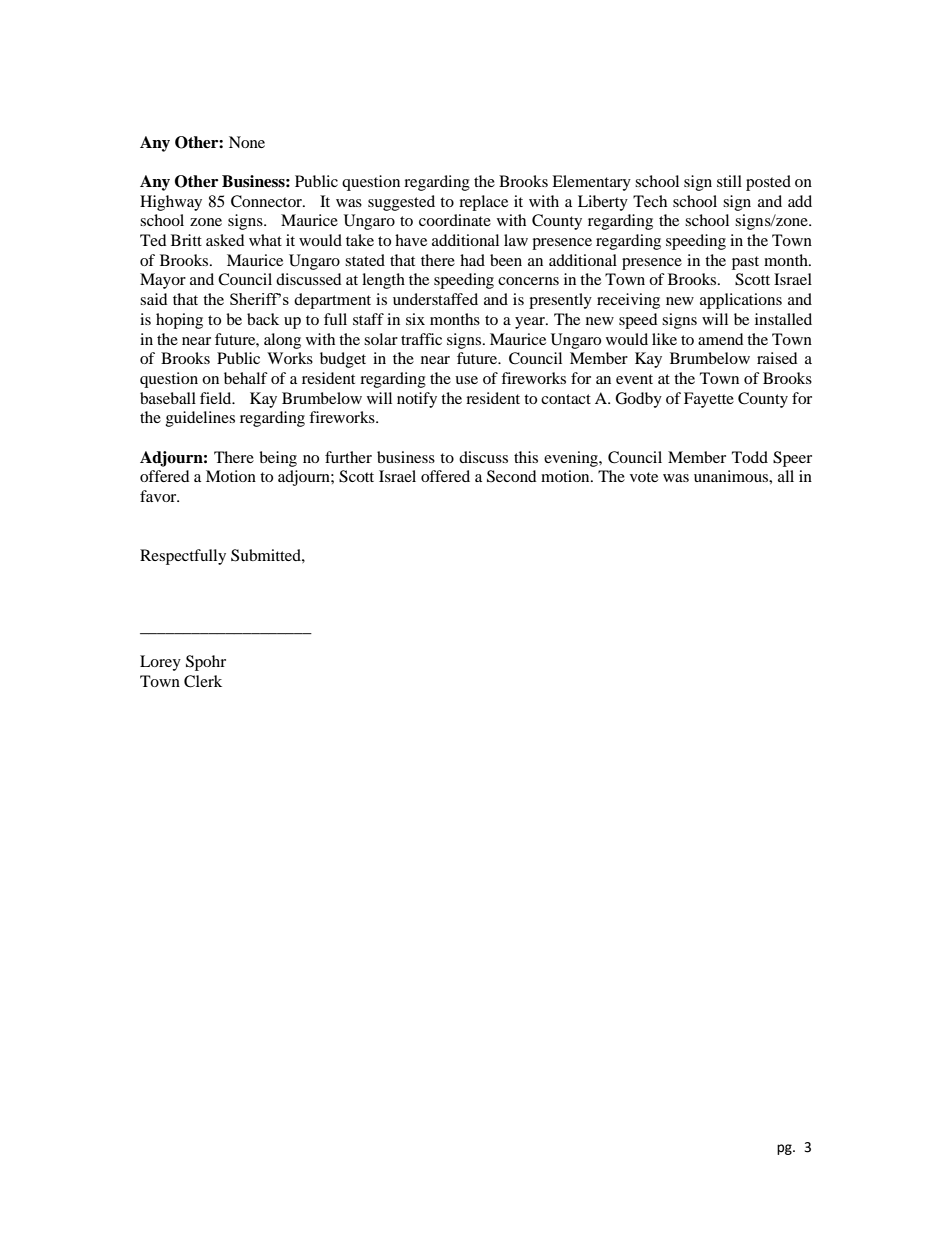 The height and width of the screenshot is (1233, 952). What do you see at coordinates (466, 380) in the screenshot?
I see `use` at bounding box center [466, 380].
